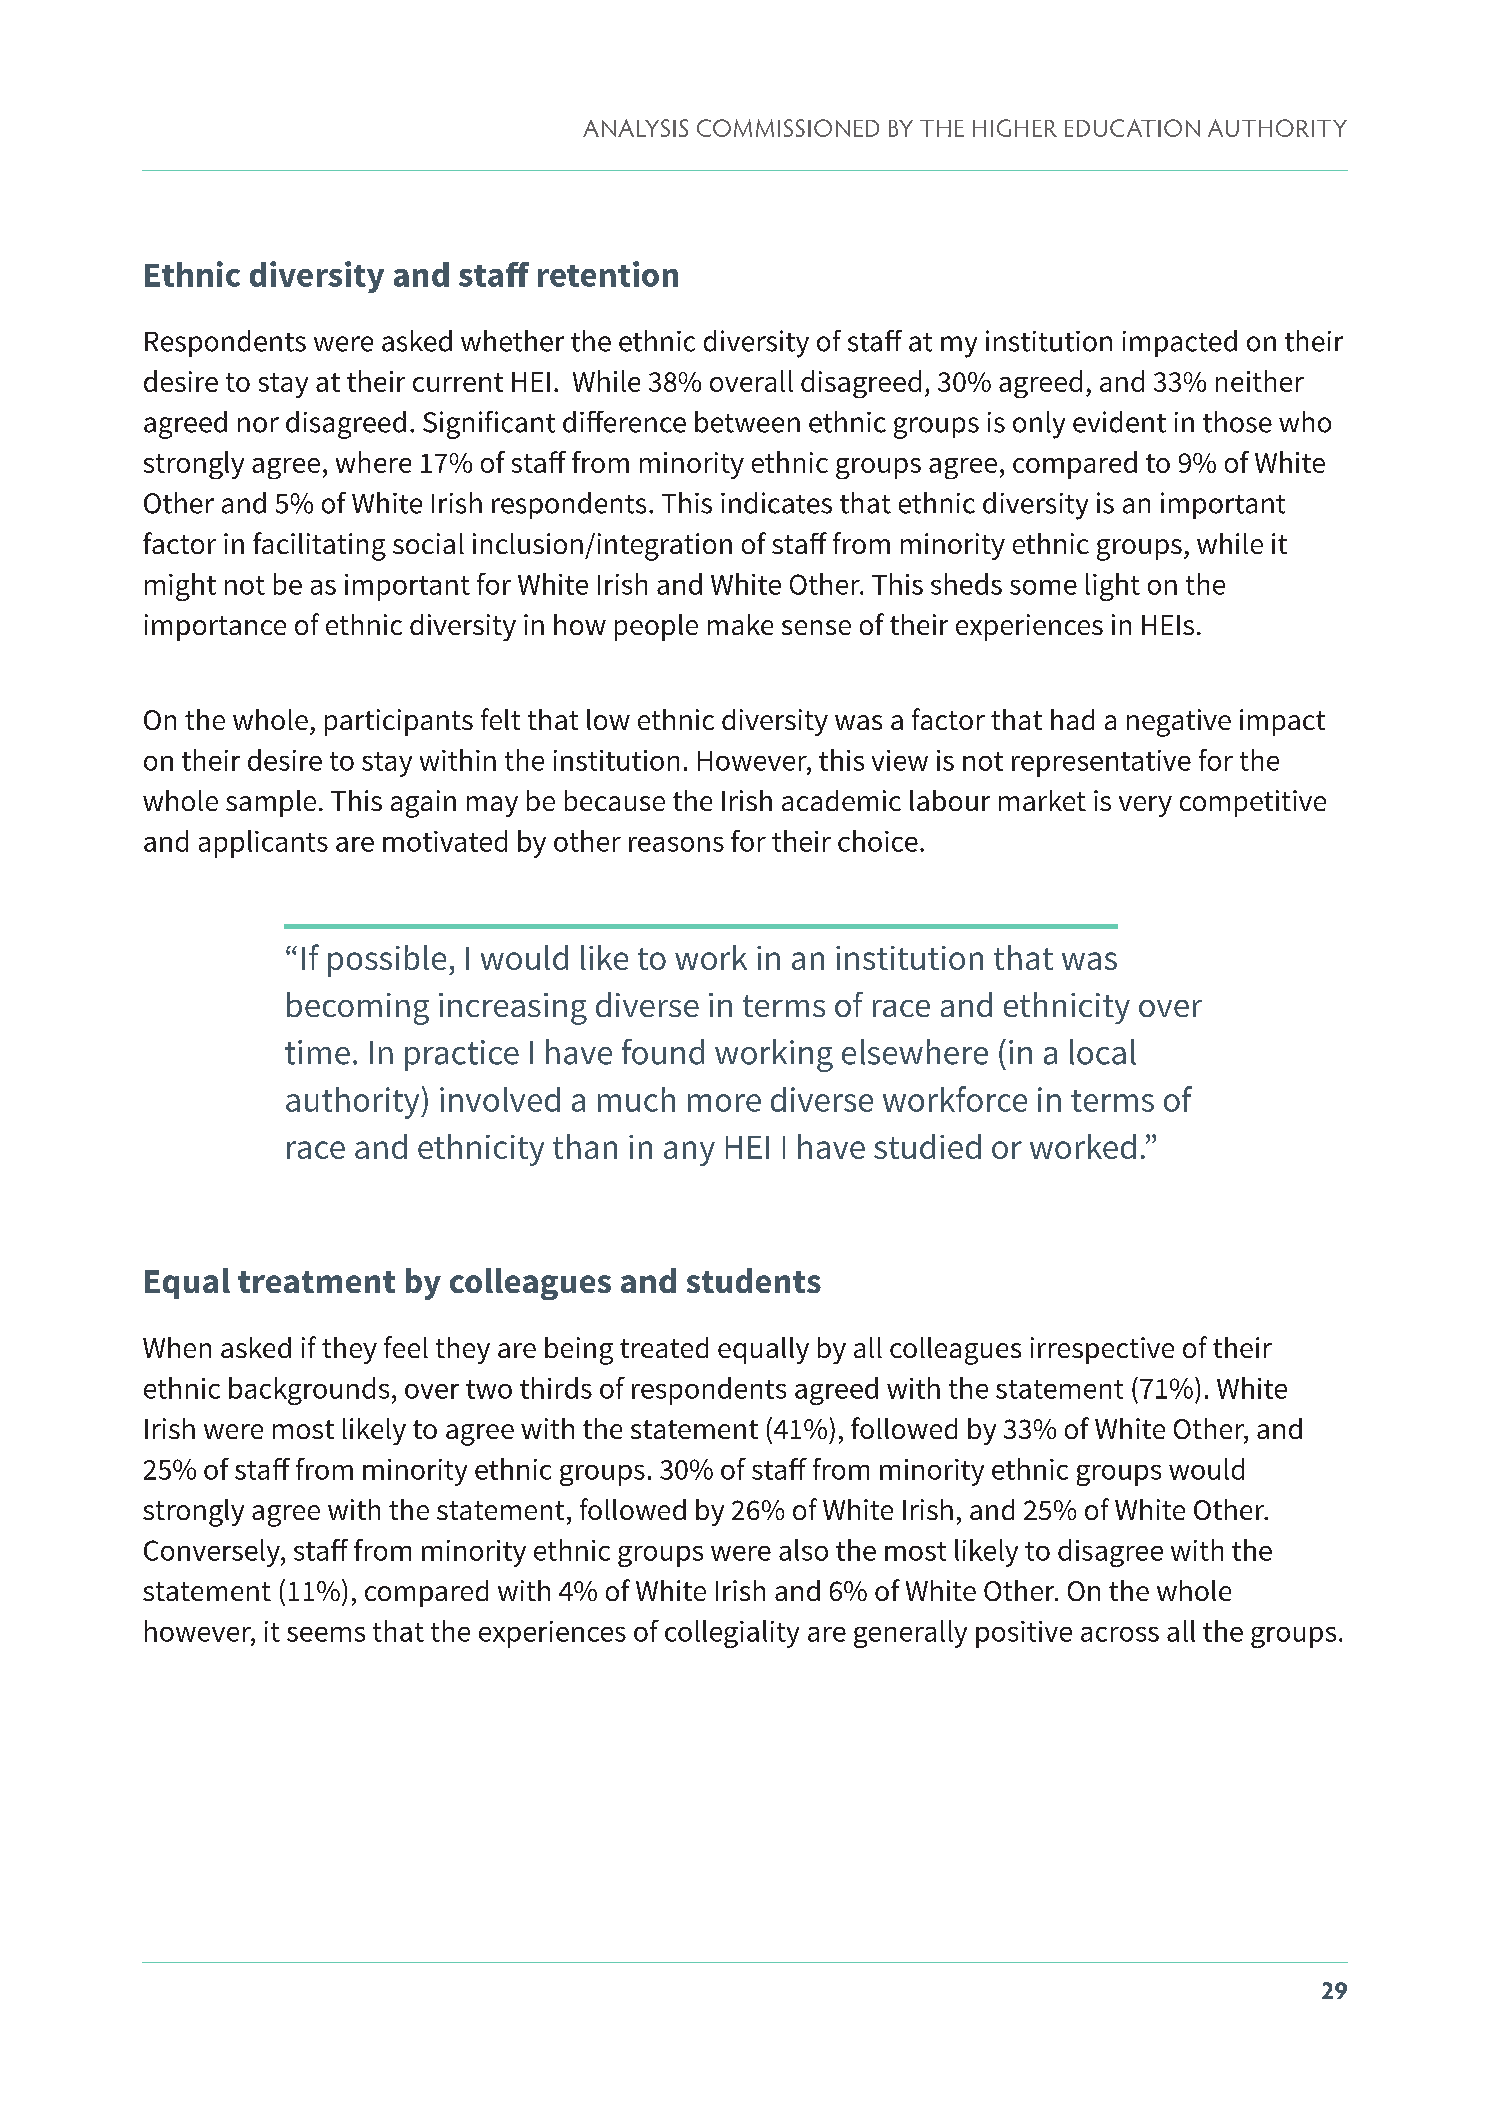 The image size is (1492, 2104). Describe the element at coordinates (676, 844) in the document. I see `reasons` at that location.
